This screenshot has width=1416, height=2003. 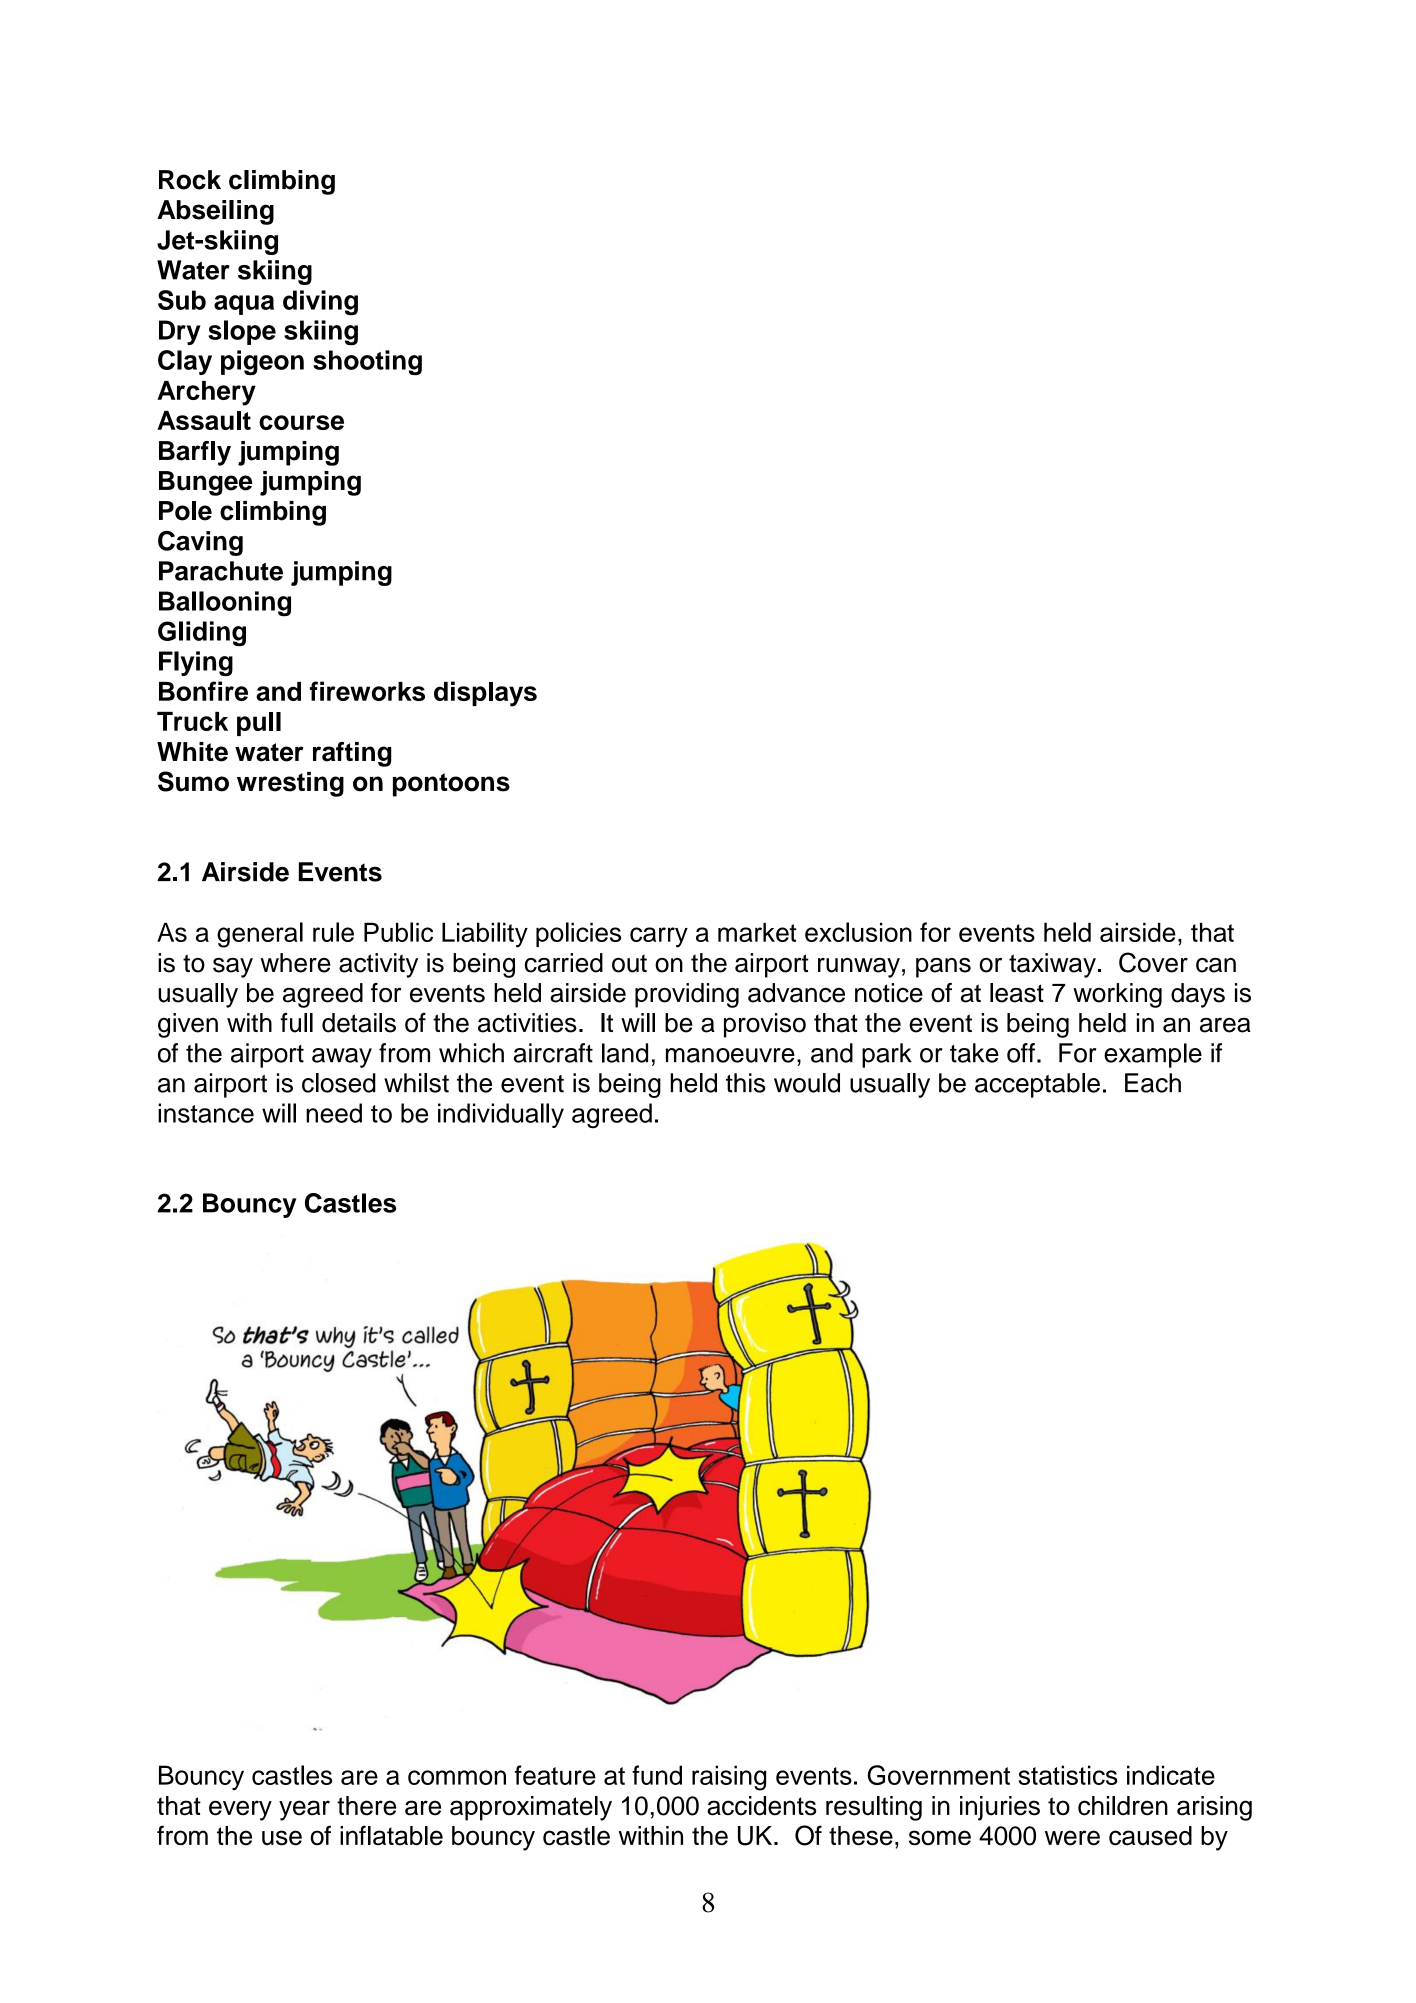 What do you see at coordinates (745, 1083) in the screenshot?
I see `this` at bounding box center [745, 1083].
